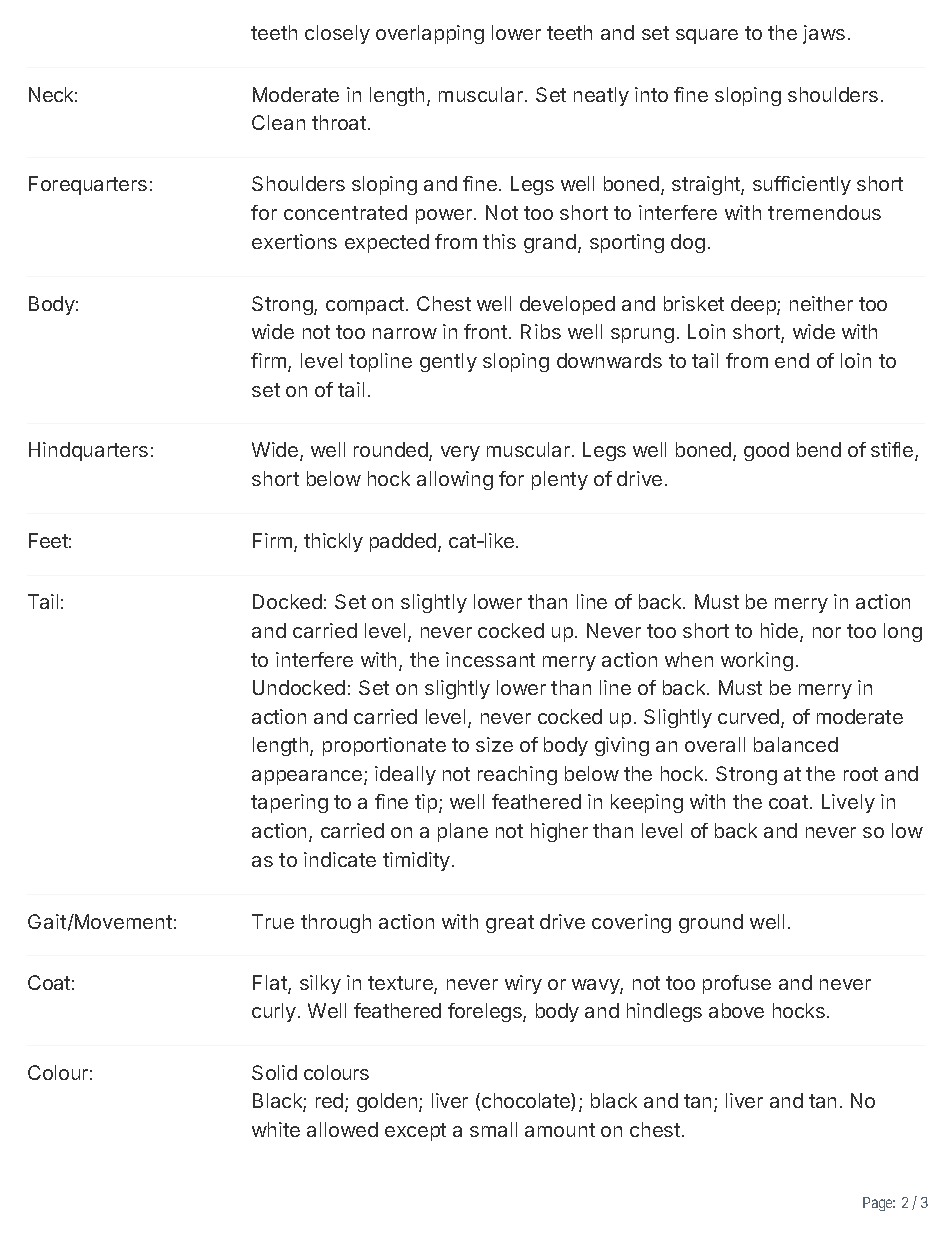 The height and width of the screenshot is (1233, 952). What do you see at coordinates (819, 449) in the screenshot?
I see `bend` at bounding box center [819, 449].
